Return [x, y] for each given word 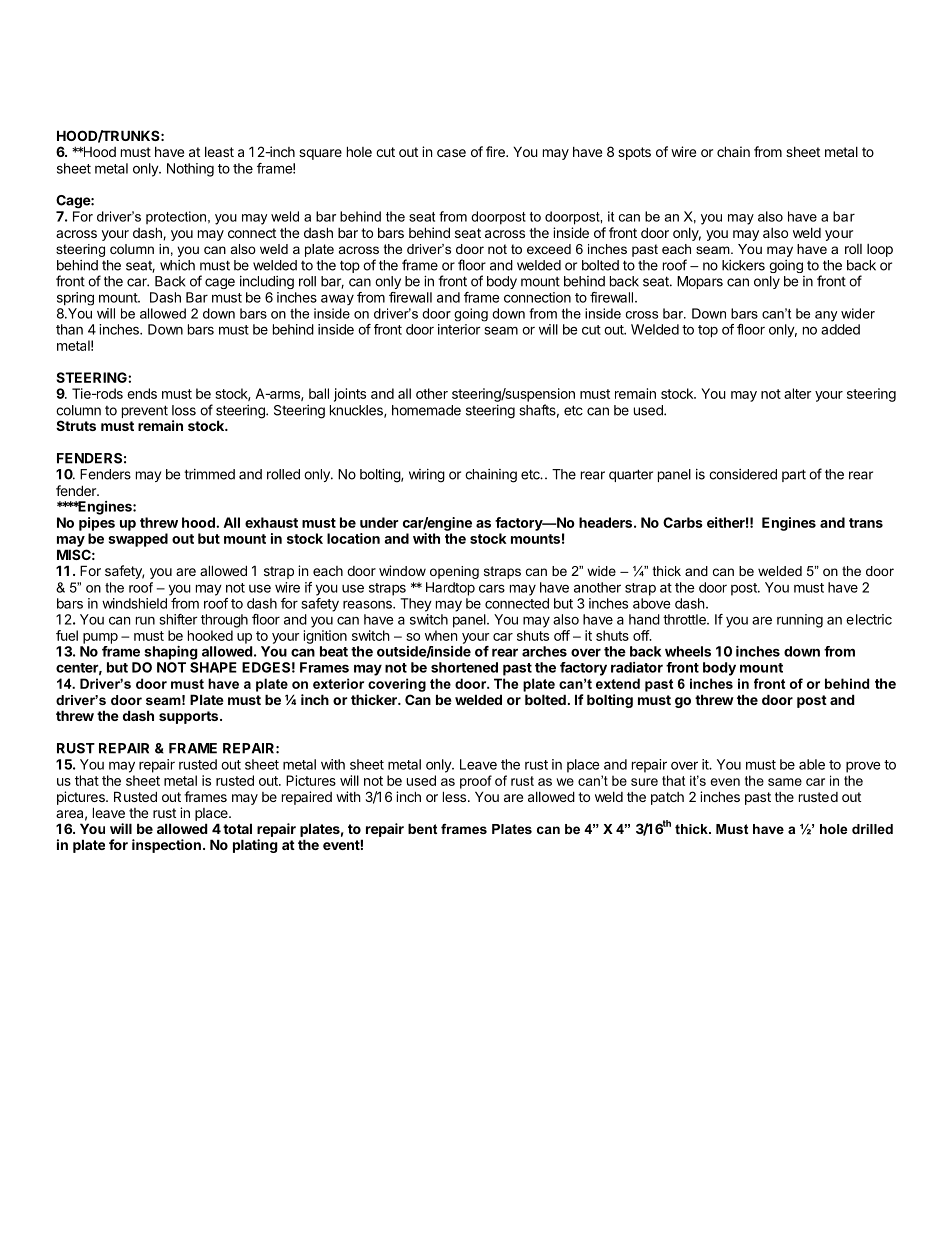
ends [142, 393]
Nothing [190, 170]
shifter [179, 619]
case [451, 153]
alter [798, 393]
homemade [426, 410]
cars [492, 588]
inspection [166, 846]
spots [634, 153]
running [800, 621]
